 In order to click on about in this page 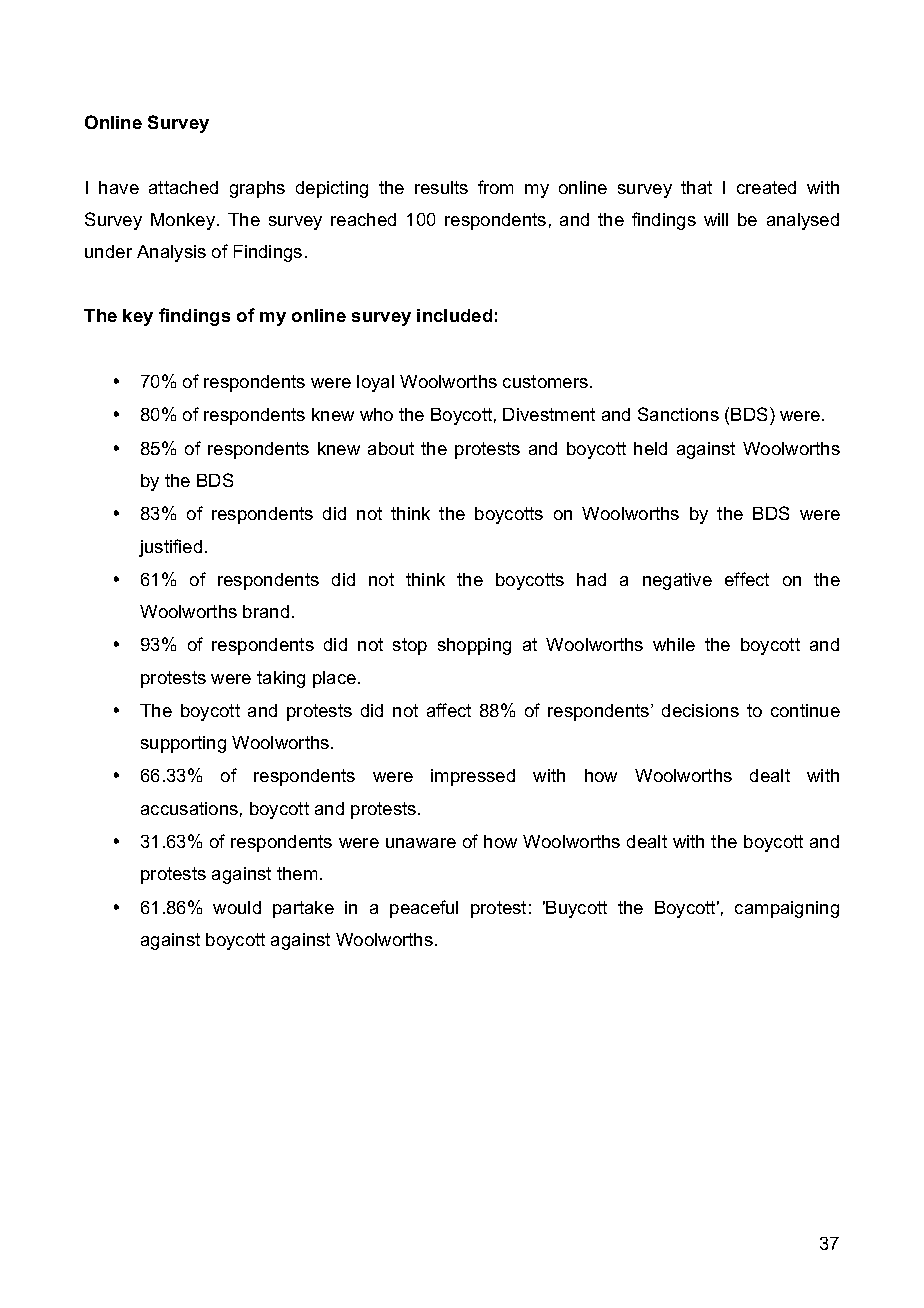, I will do `click(391, 448)`.
